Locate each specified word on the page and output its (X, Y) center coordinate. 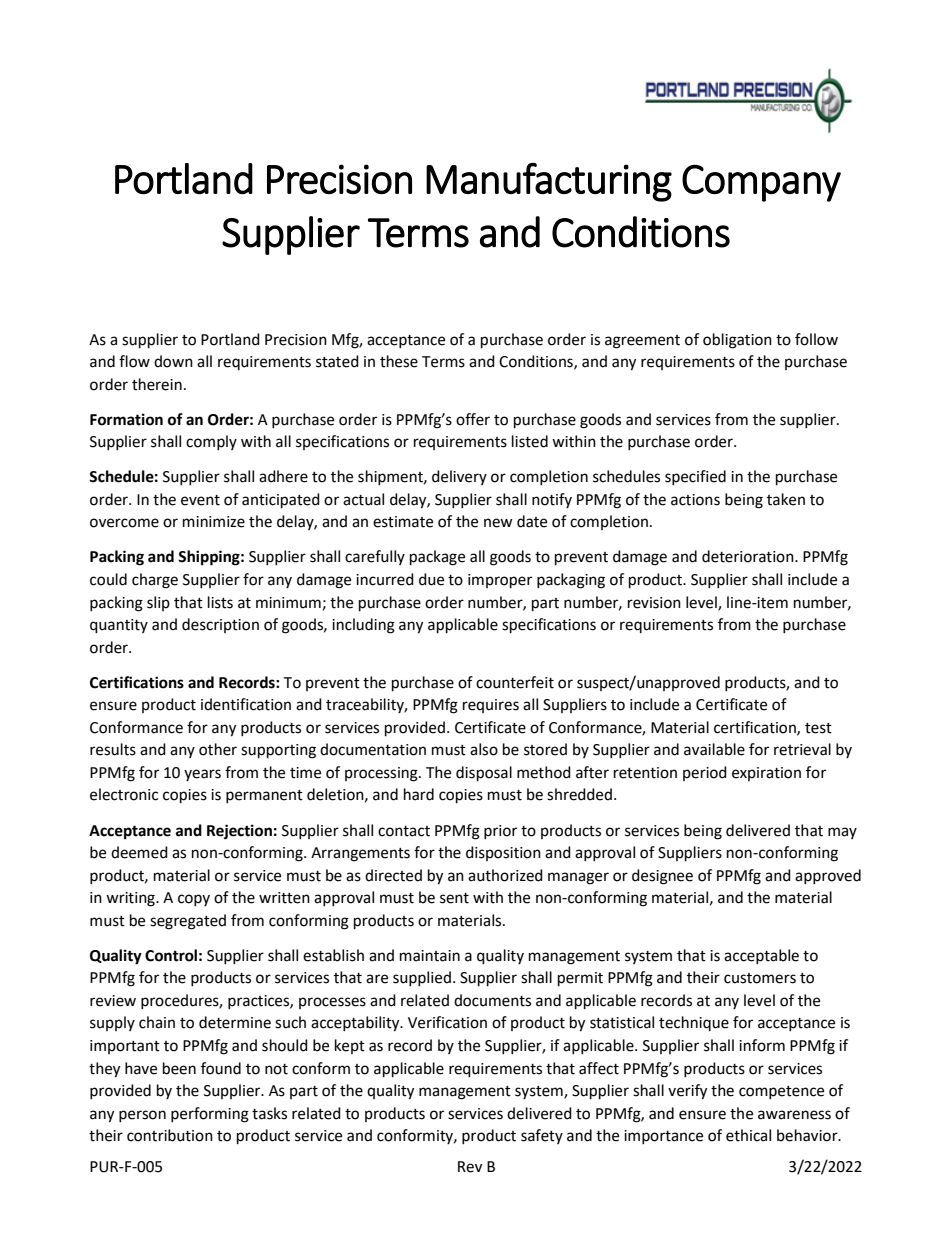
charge (155, 581)
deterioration (749, 556)
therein (157, 384)
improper (500, 581)
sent (454, 898)
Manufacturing (549, 182)
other (218, 749)
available (714, 749)
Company (761, 183)
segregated (188, 922)
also (484, 749)
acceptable (761, 956)
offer (473, 419)
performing (210, 1115)
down (173, 361)
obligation (737, 341)
